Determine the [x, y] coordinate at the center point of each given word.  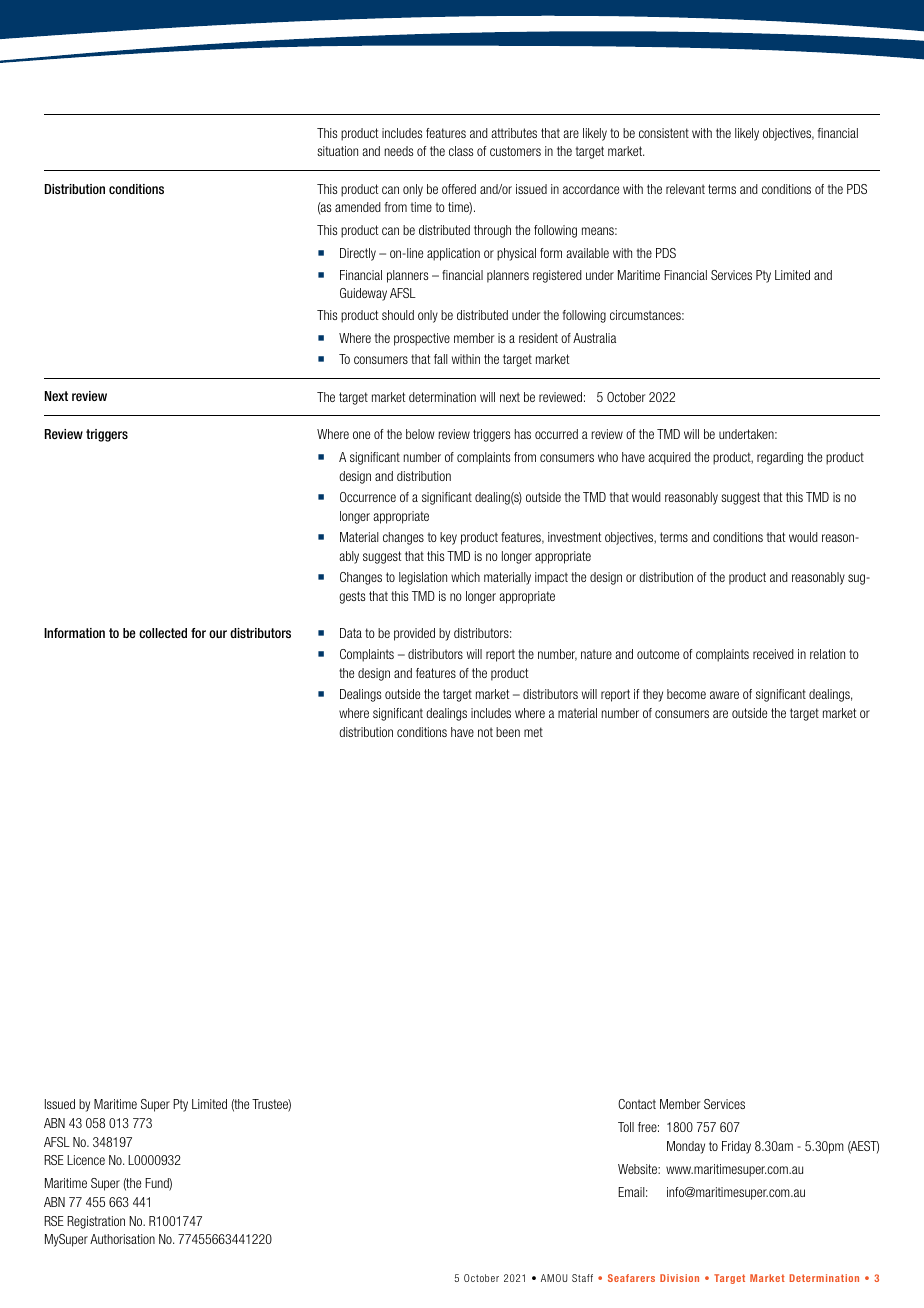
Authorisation [122, 1239]
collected [163, 633]
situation [337, 151]
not [485, 732]
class [461, 151]
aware [724, 695]
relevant [685, 189]
